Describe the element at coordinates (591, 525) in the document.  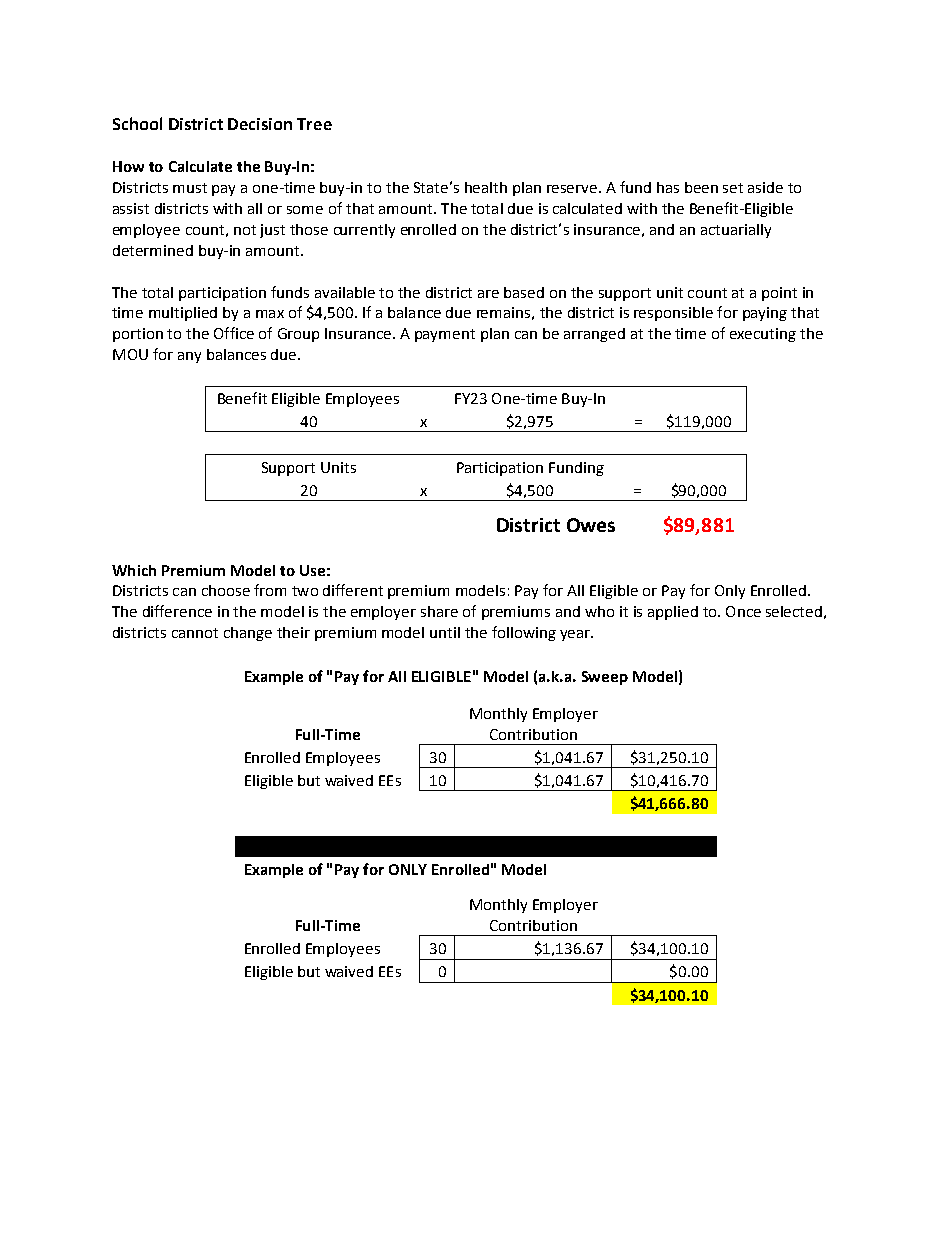
I see `Owes` at that location.
